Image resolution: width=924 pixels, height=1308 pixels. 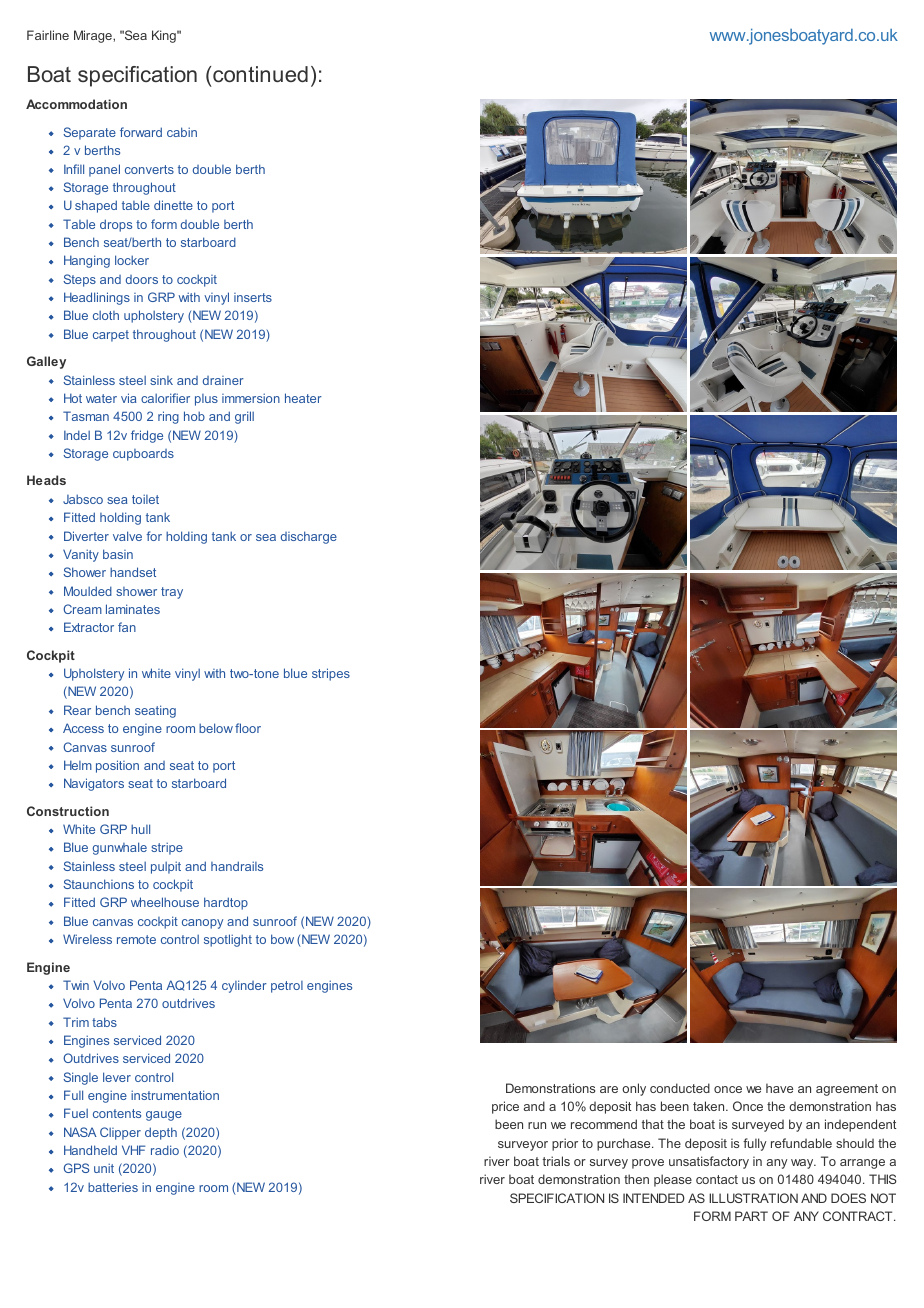 I want to click on heater, so click(x=303, y=398).
